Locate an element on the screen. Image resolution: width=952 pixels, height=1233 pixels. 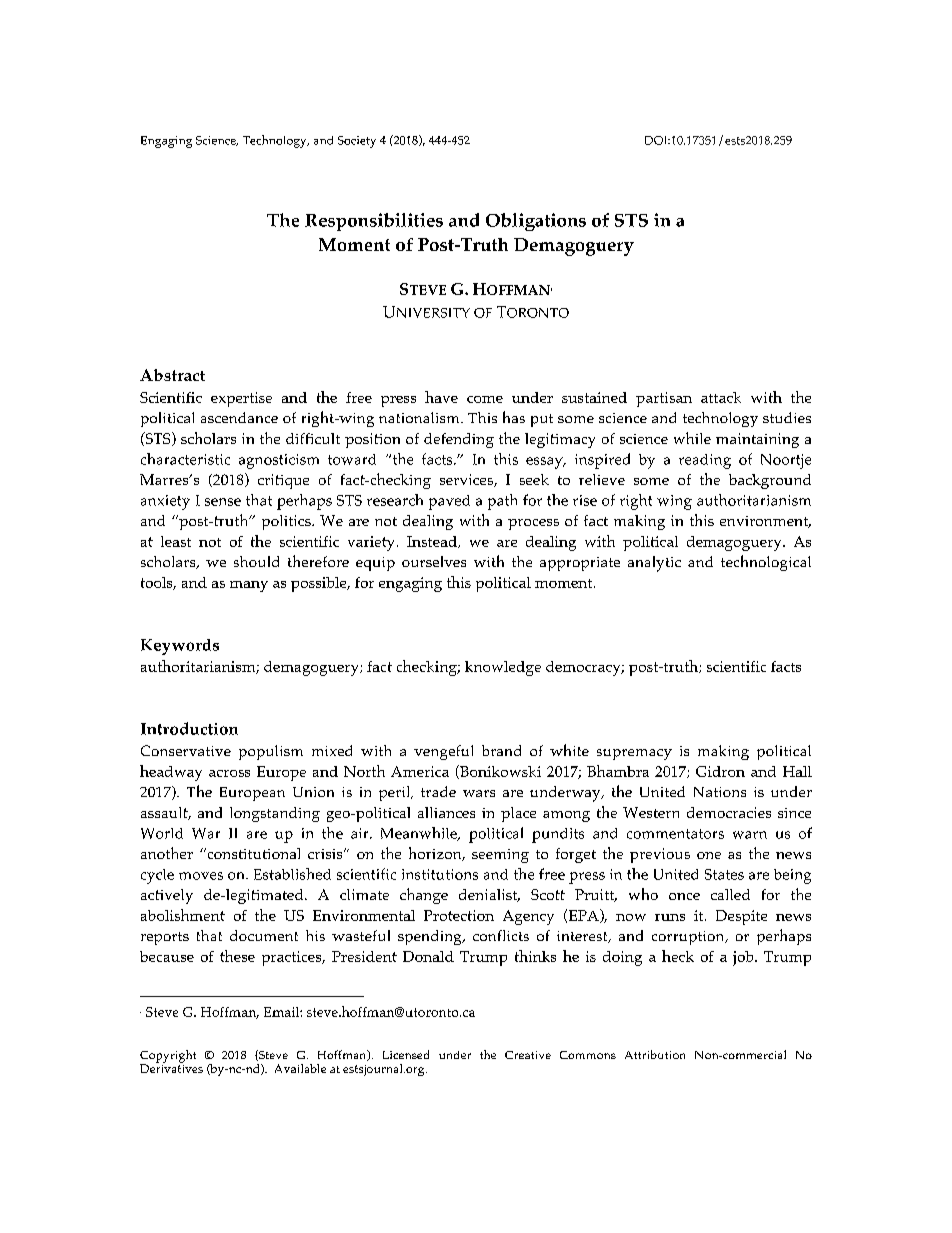
Obligations is located at coordinates (536, 222).
